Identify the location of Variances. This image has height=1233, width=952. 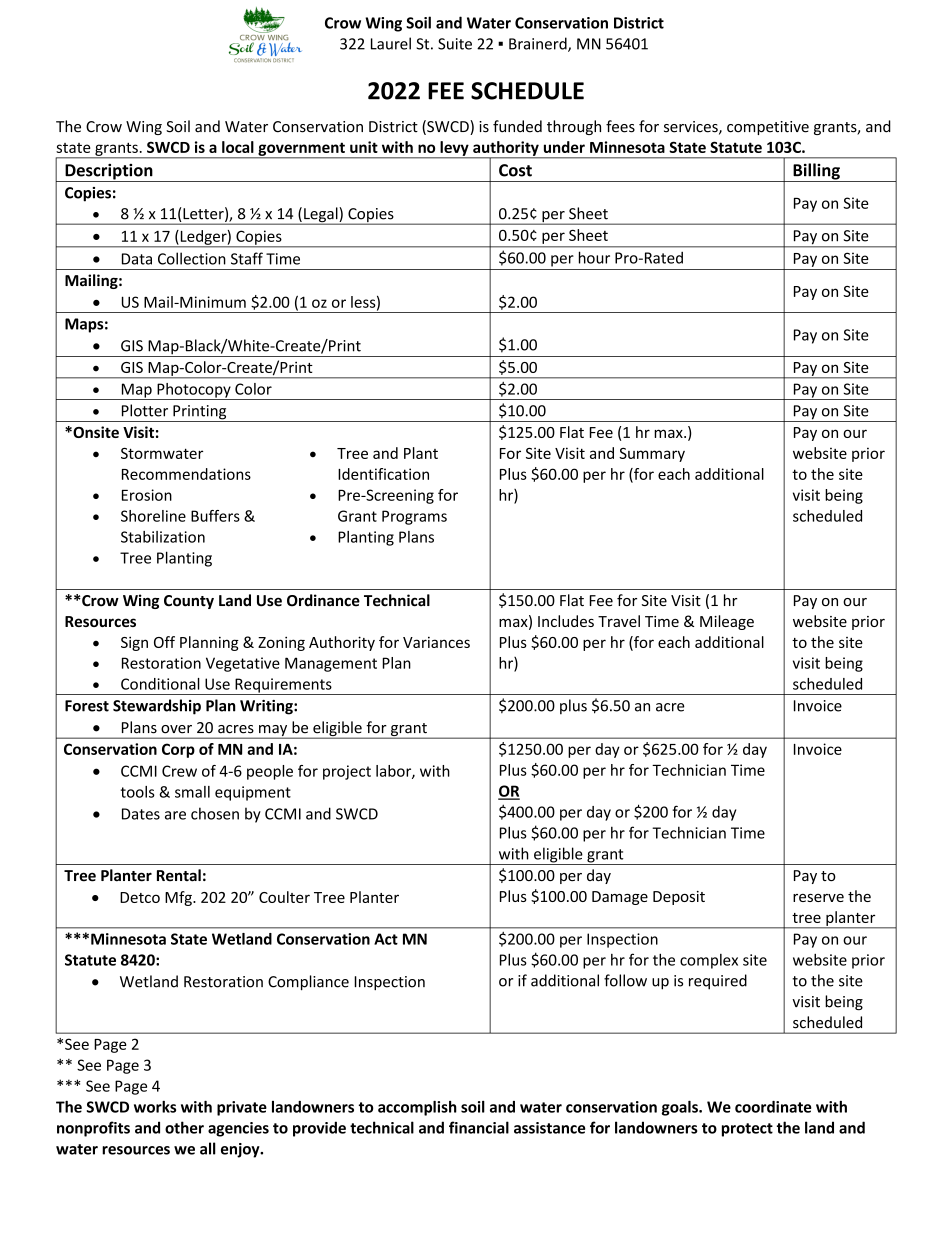
(436, 642).
